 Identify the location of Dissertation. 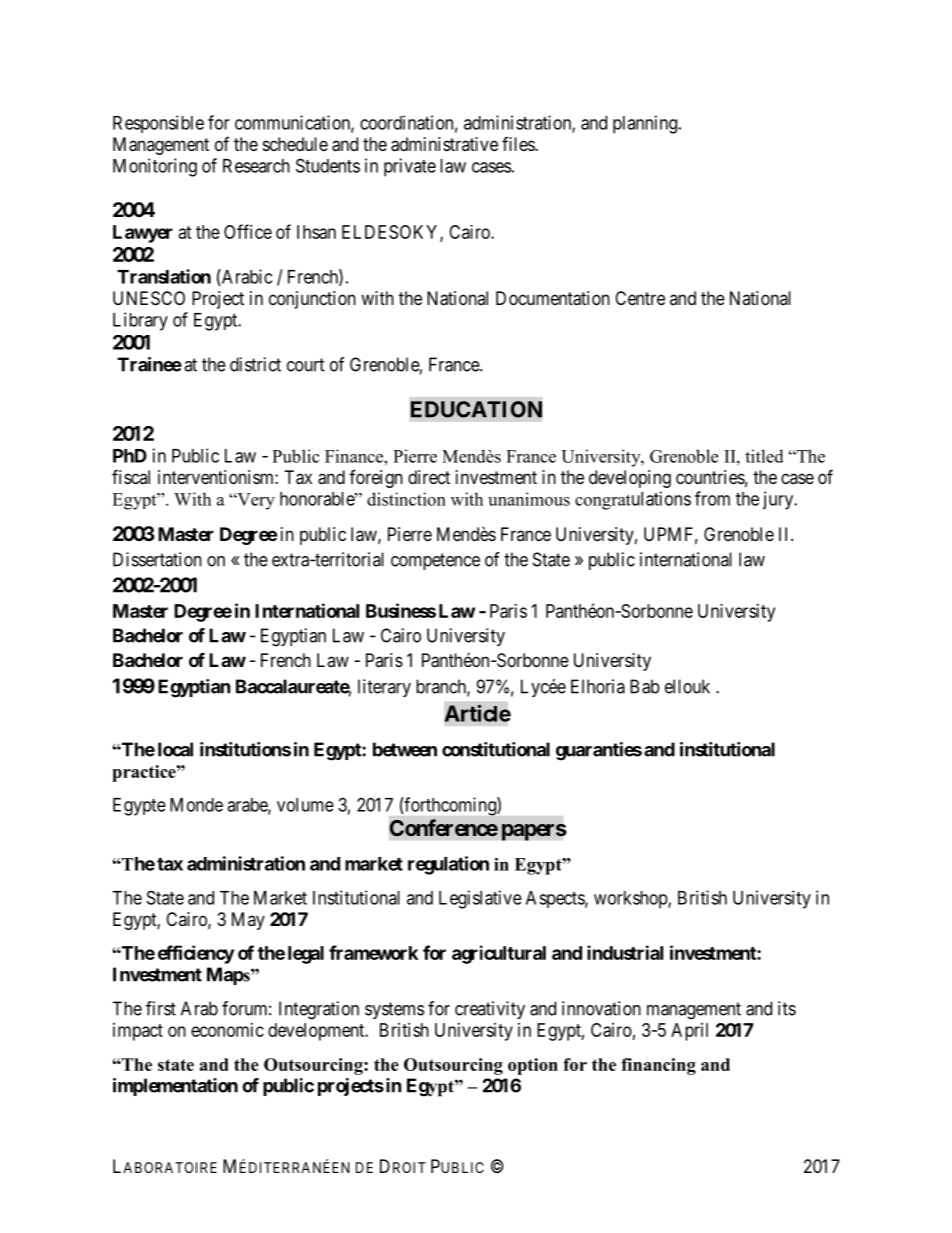
(157, 559).
